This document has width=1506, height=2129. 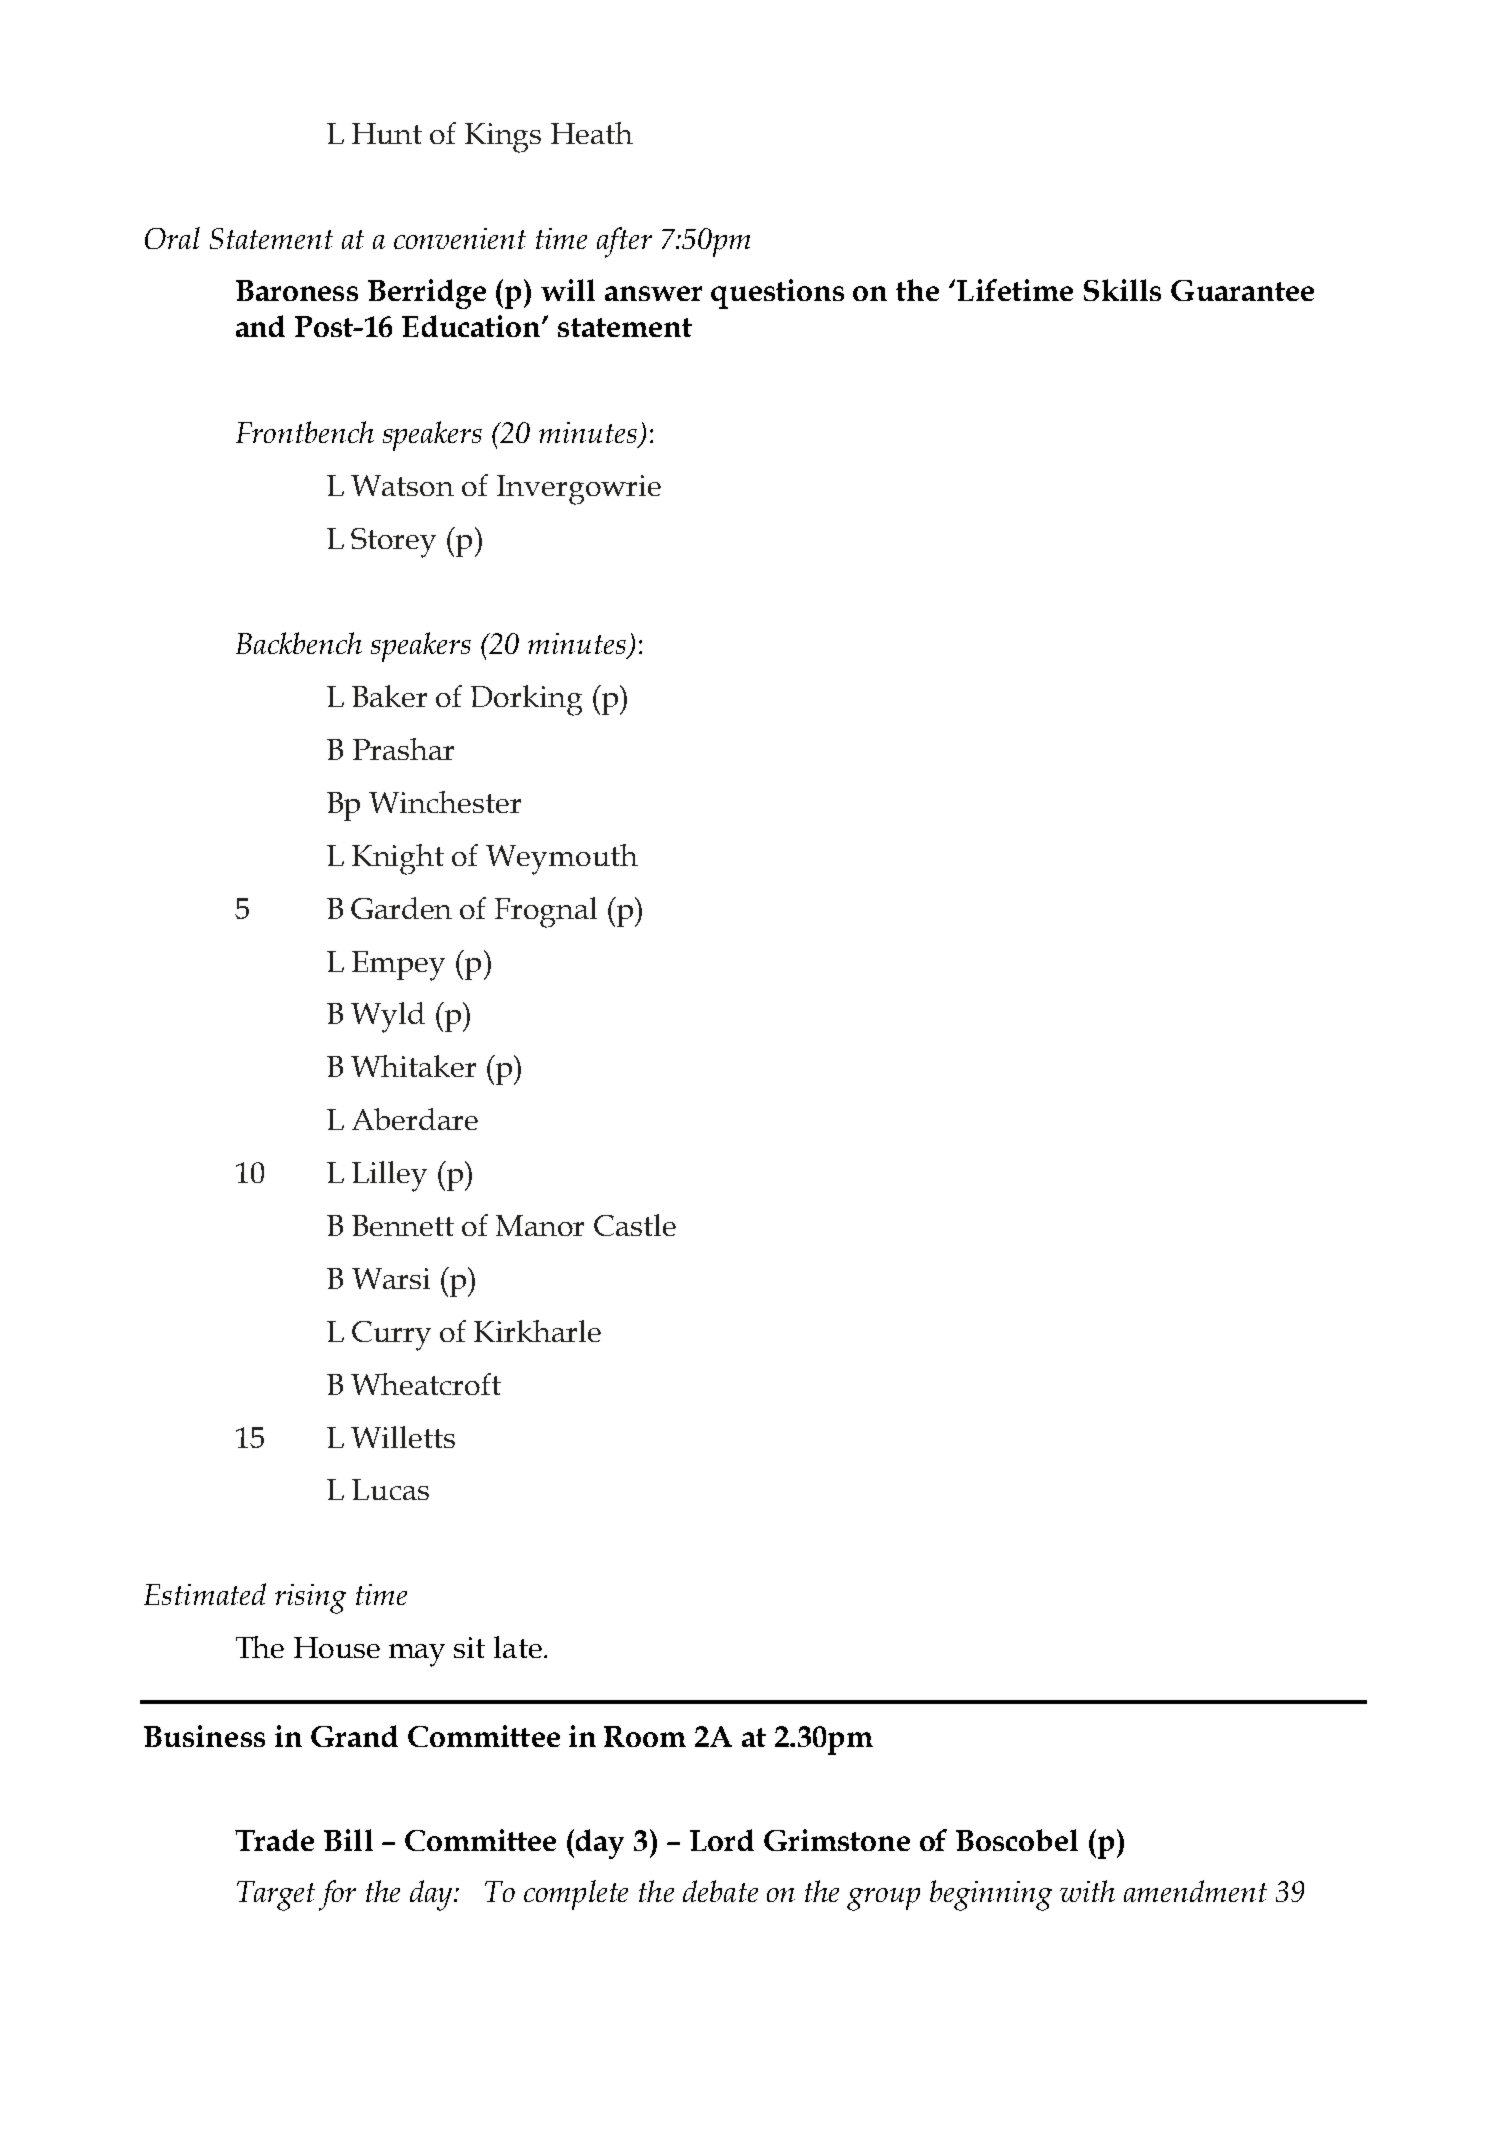 What do you see at coordinates (540, 1225) in the document?
I see `Manor` at bounding box center [540, 1225].
